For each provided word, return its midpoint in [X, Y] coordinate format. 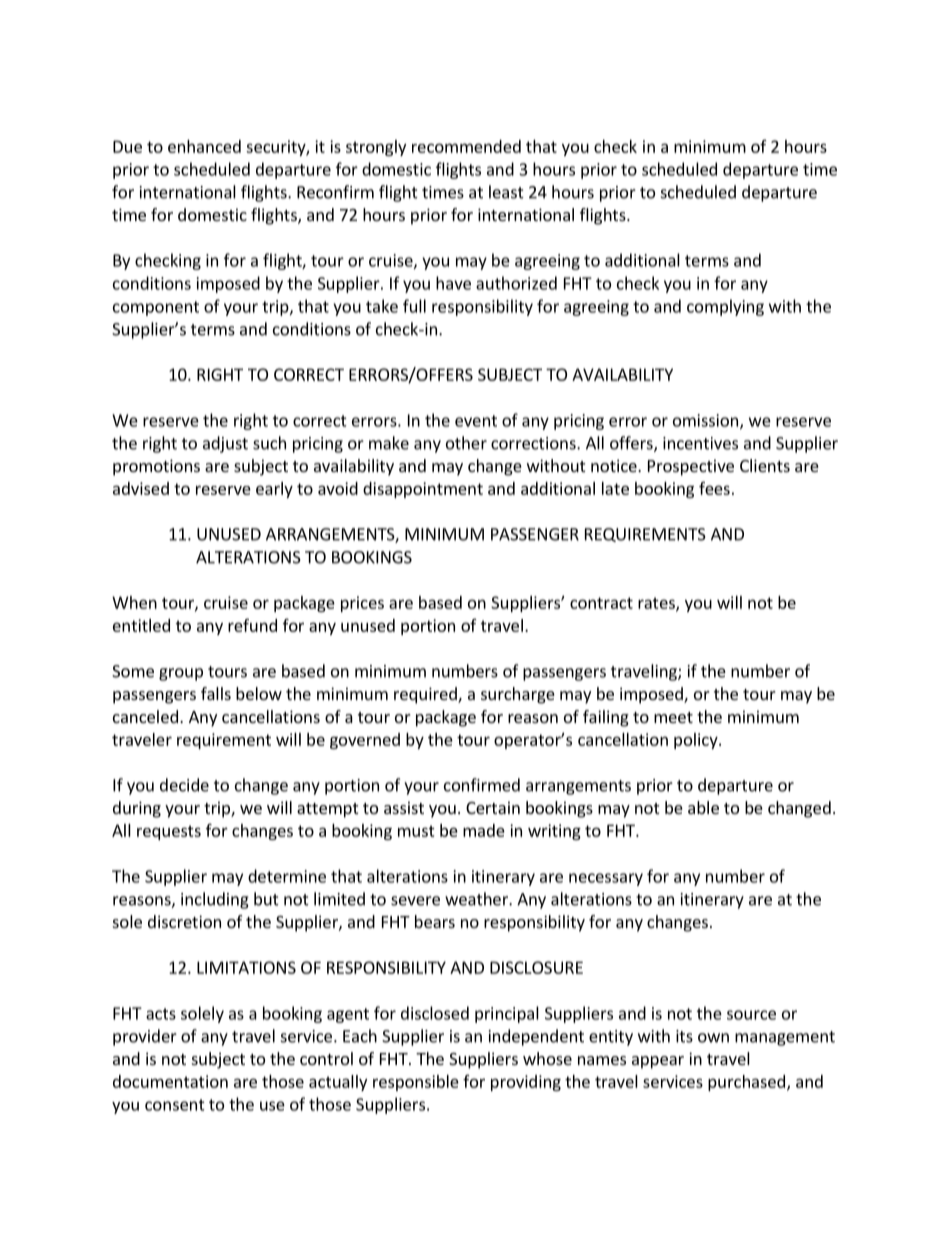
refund [252, 625]
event [476, 421]
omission [707, 421]
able [703, 807]
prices [362, 604]
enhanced [204, 146]
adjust [225, 444]
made [484, 830]
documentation [170, 1081]
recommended [466, 146]
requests [169, 832]
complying [725, 307]
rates [657, 604]
